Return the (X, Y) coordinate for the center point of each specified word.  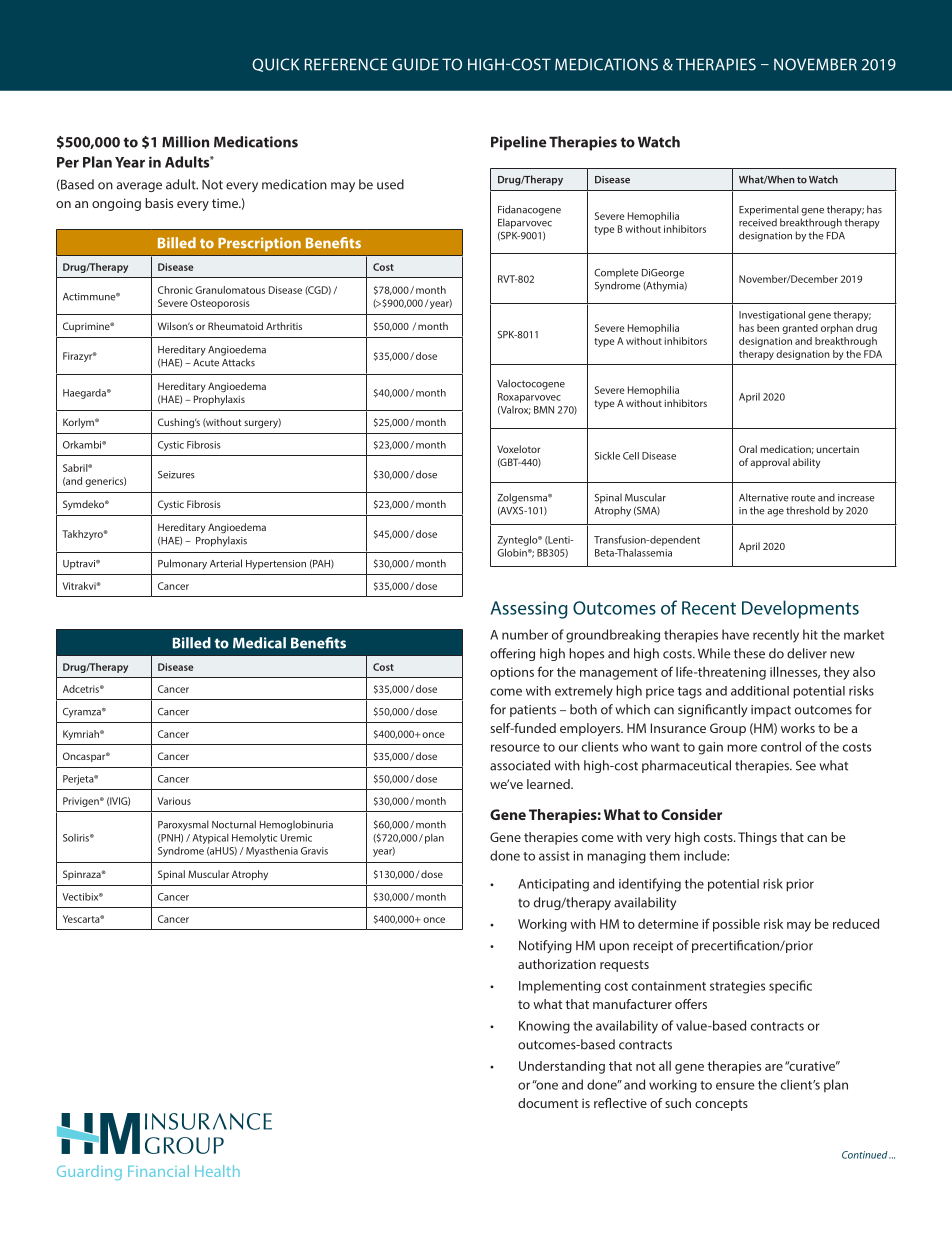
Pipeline (519, 143)
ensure (735, 1086)
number (525, 634)
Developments (800, 609)
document (548, 1103)
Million (185, 142)
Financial (158, 1171)
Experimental (769, 210)
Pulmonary (182, 564)
